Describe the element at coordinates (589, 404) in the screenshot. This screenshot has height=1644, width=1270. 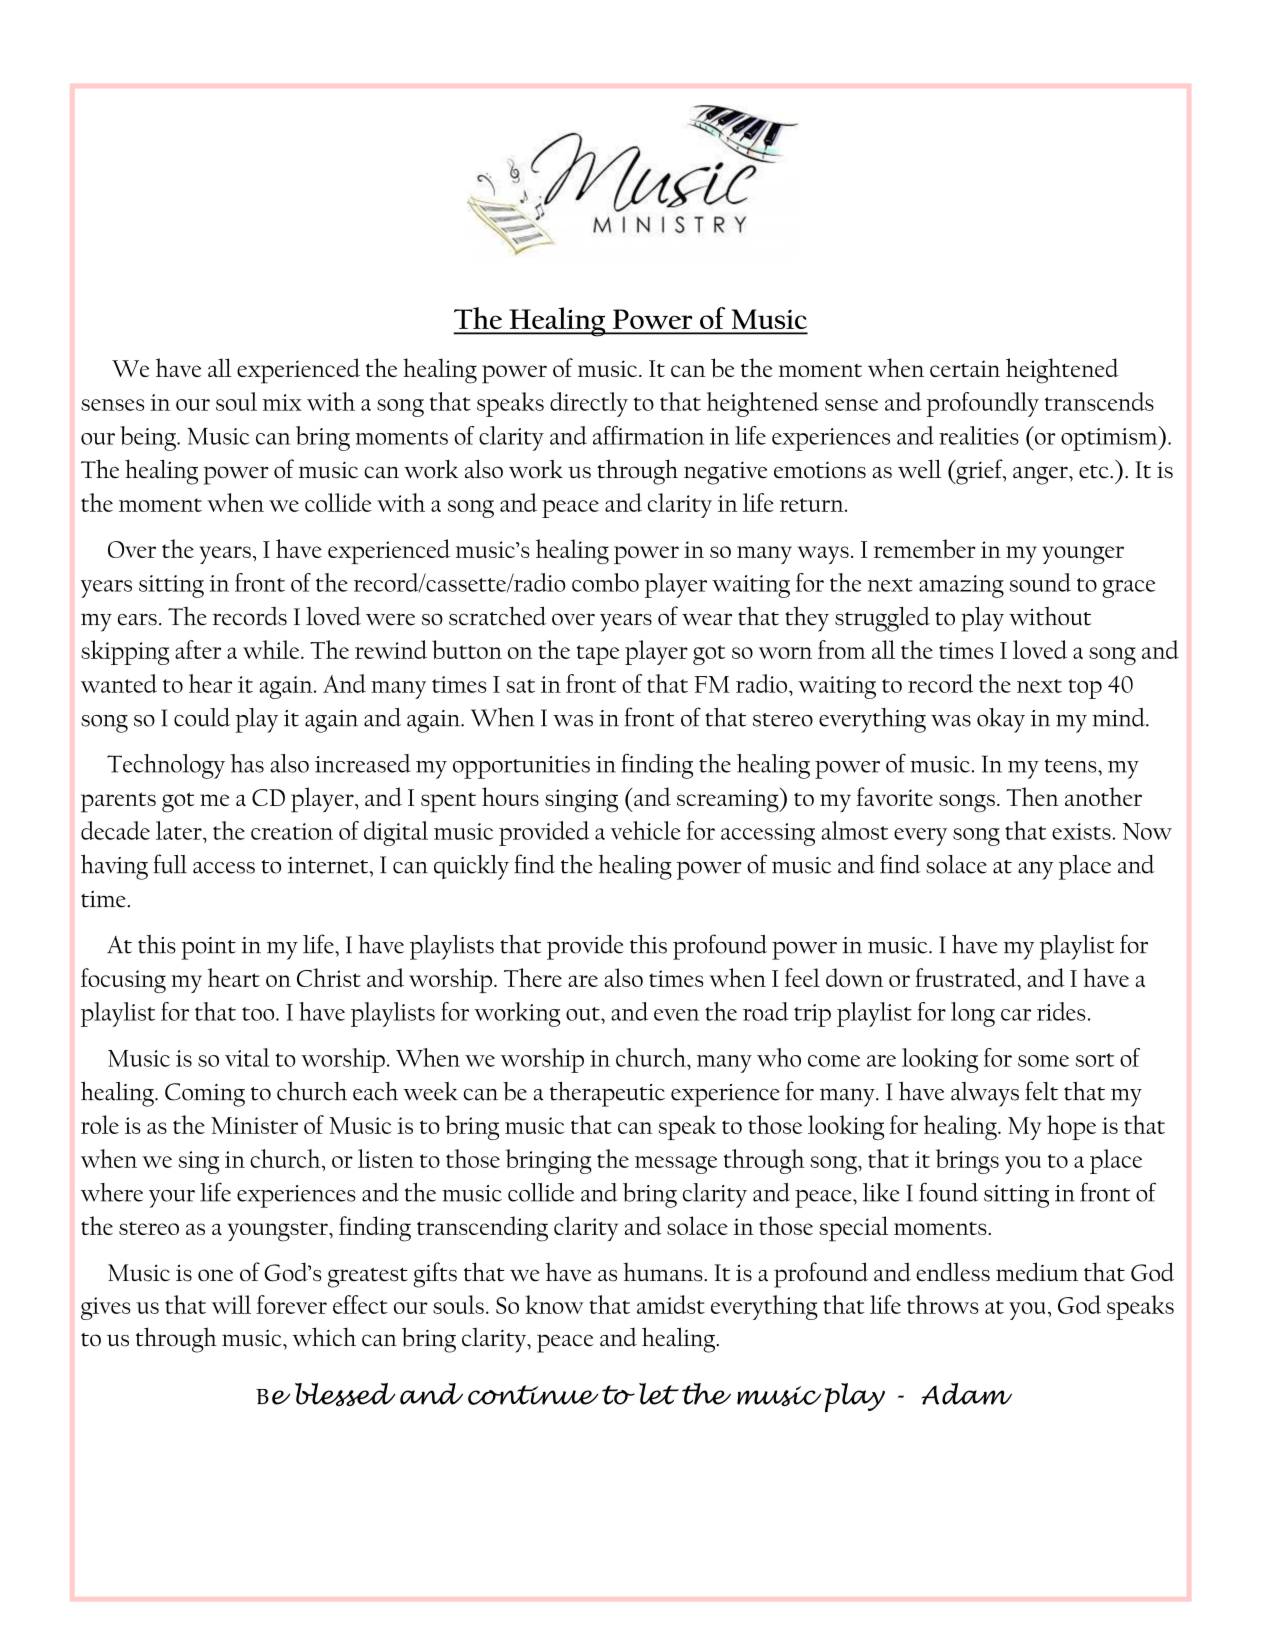
I see `directly` at that location.
